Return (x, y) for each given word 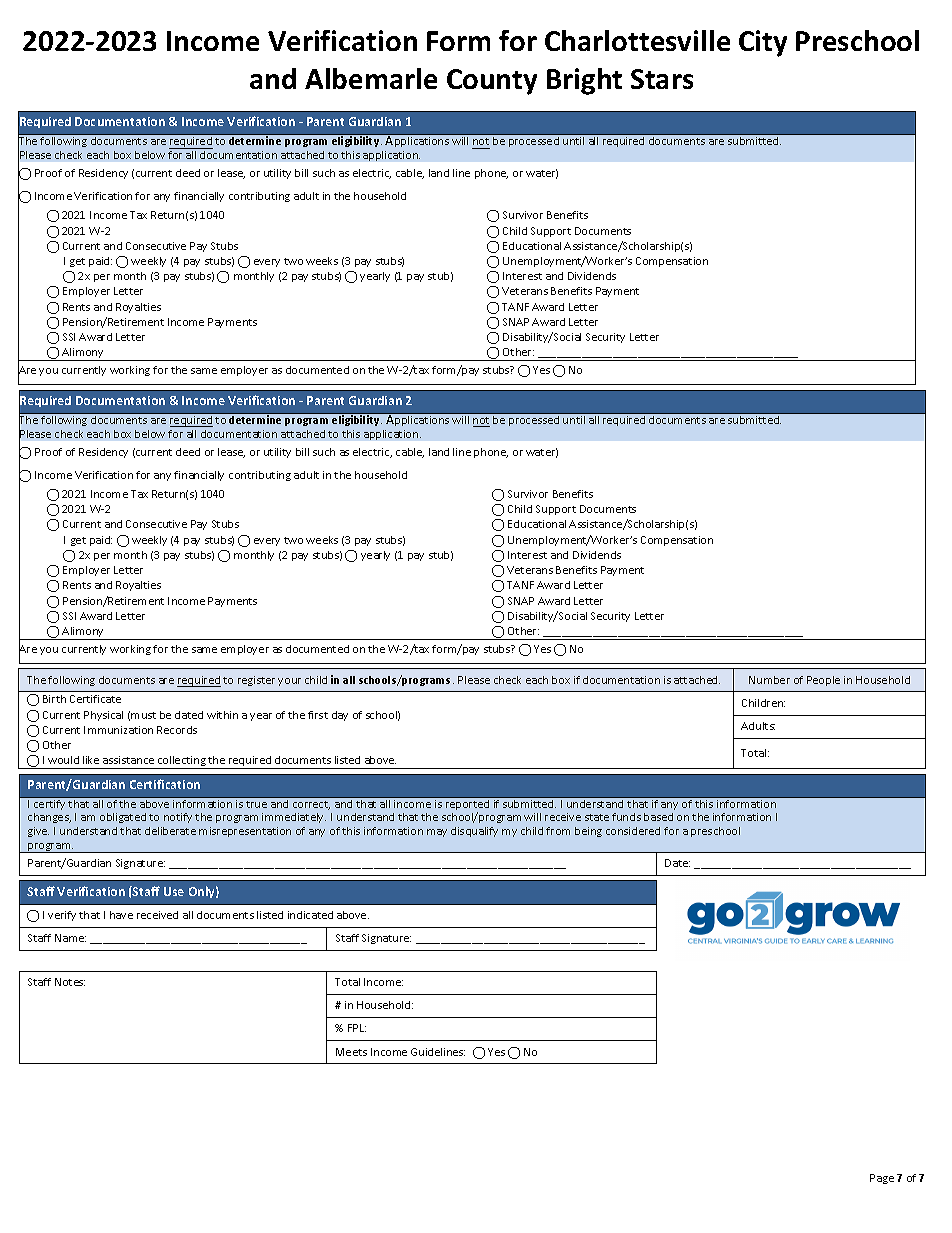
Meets (351, 1052)
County (492, 82)
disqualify (474, 832)
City (763, 43)
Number (769, 680)
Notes (70, 982)
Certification (165, 784)
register (256, 681)
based (658, 817)
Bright (584, 81)
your (289, 682)
